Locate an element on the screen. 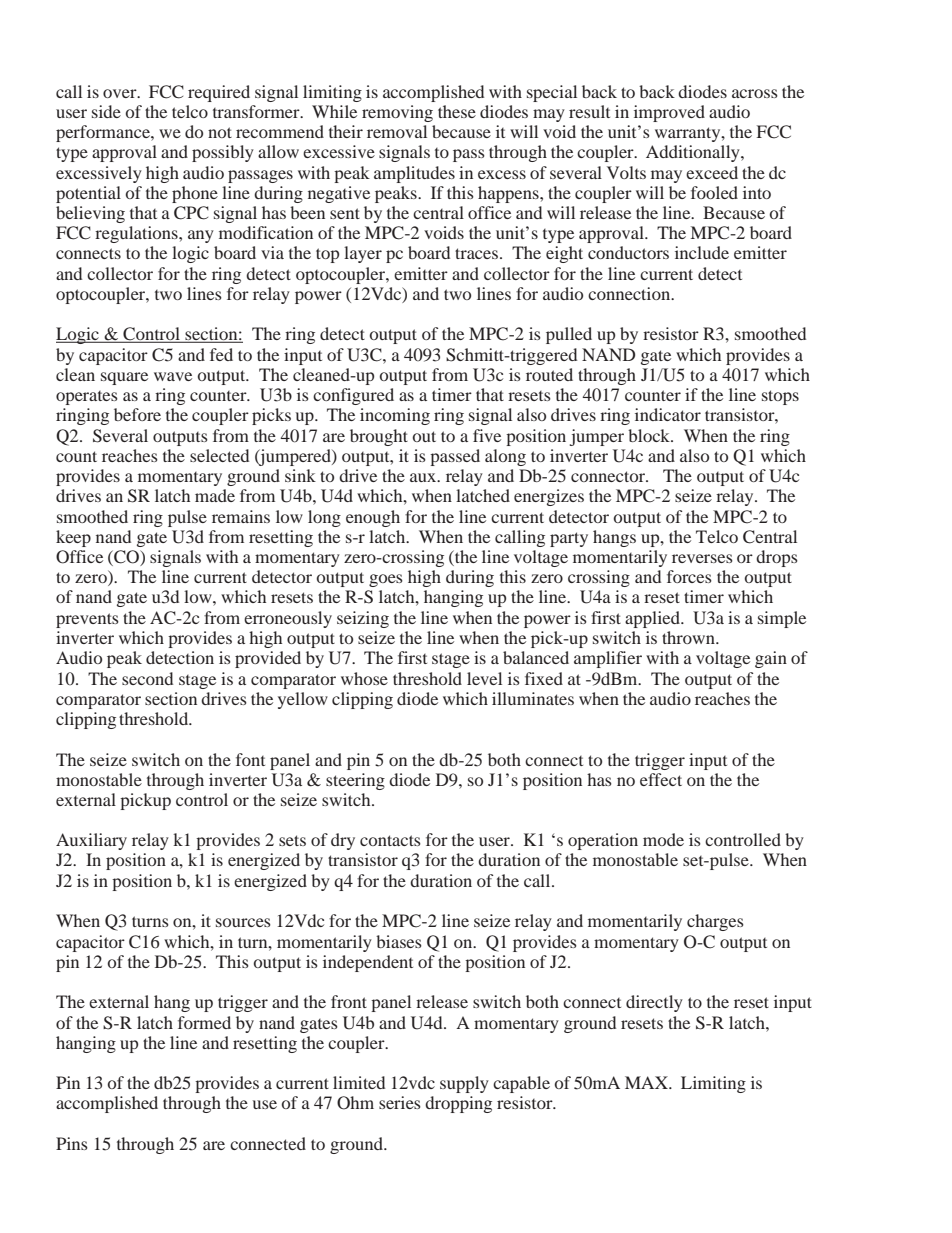 The image size is (952, 1233). contacts is located at coordinates (390, 840).
